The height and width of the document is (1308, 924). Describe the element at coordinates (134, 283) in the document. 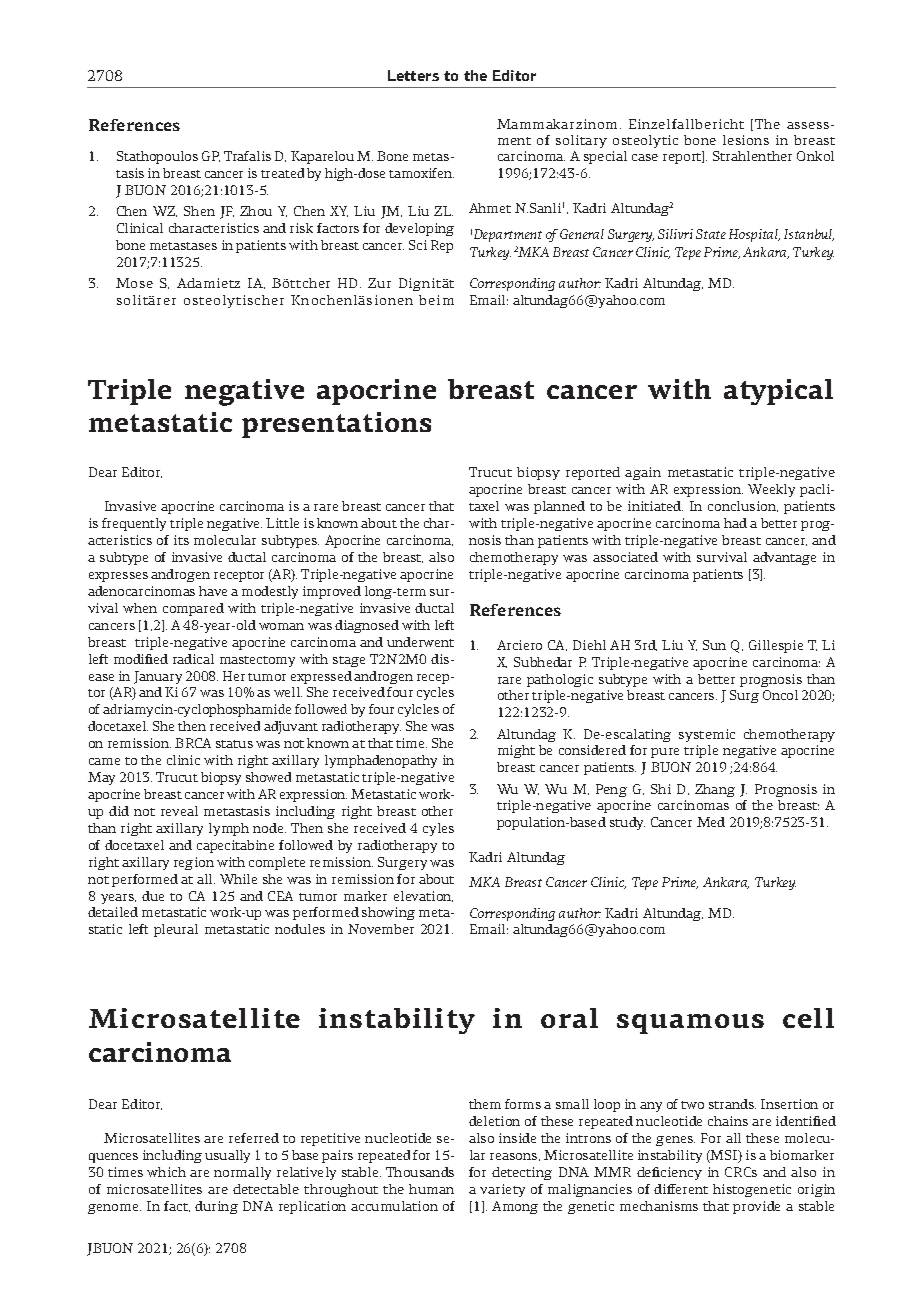

I see `Mose` at that location.
